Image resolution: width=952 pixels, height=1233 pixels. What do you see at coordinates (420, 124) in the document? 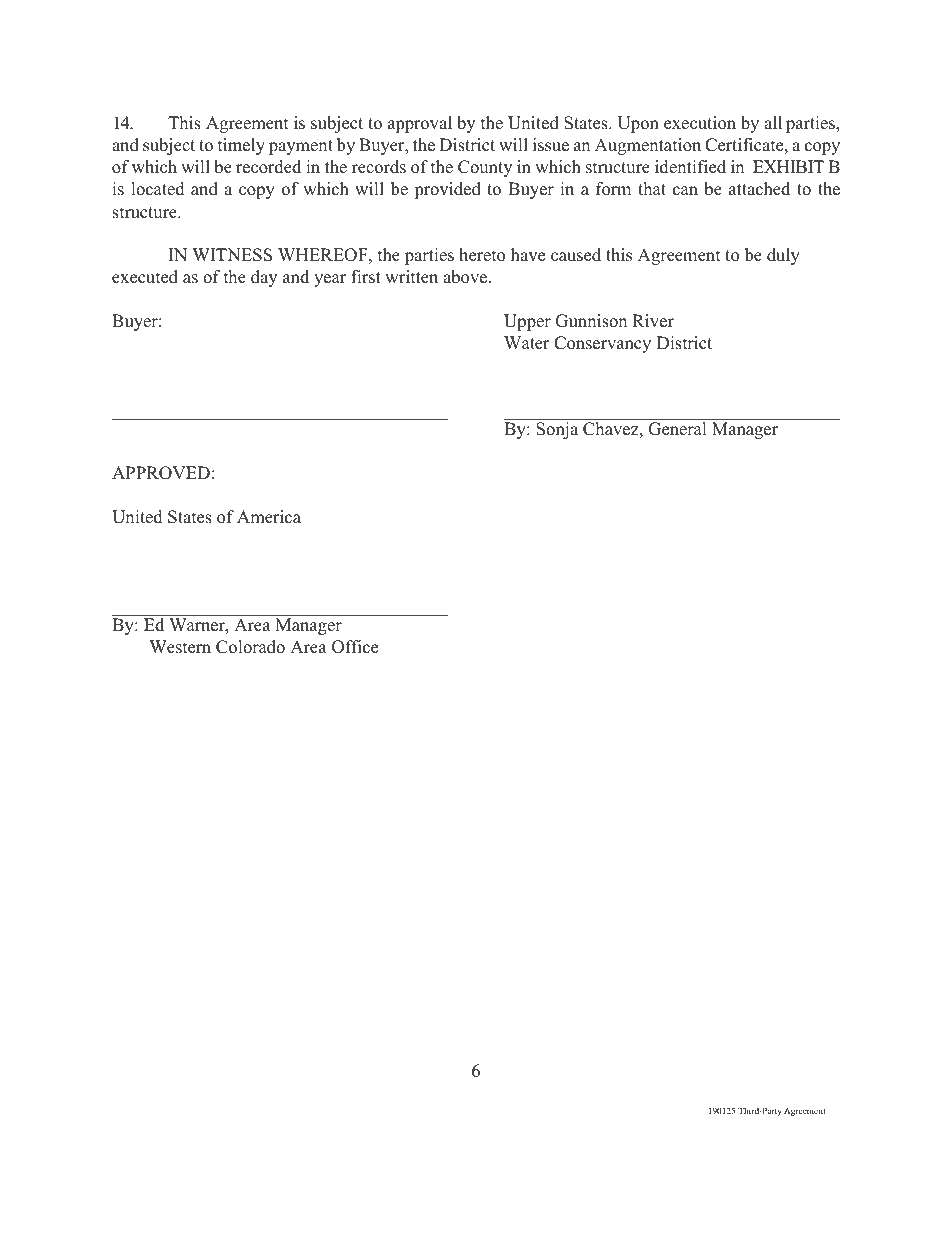
I see `approval` at bounding box center [420, 124].
